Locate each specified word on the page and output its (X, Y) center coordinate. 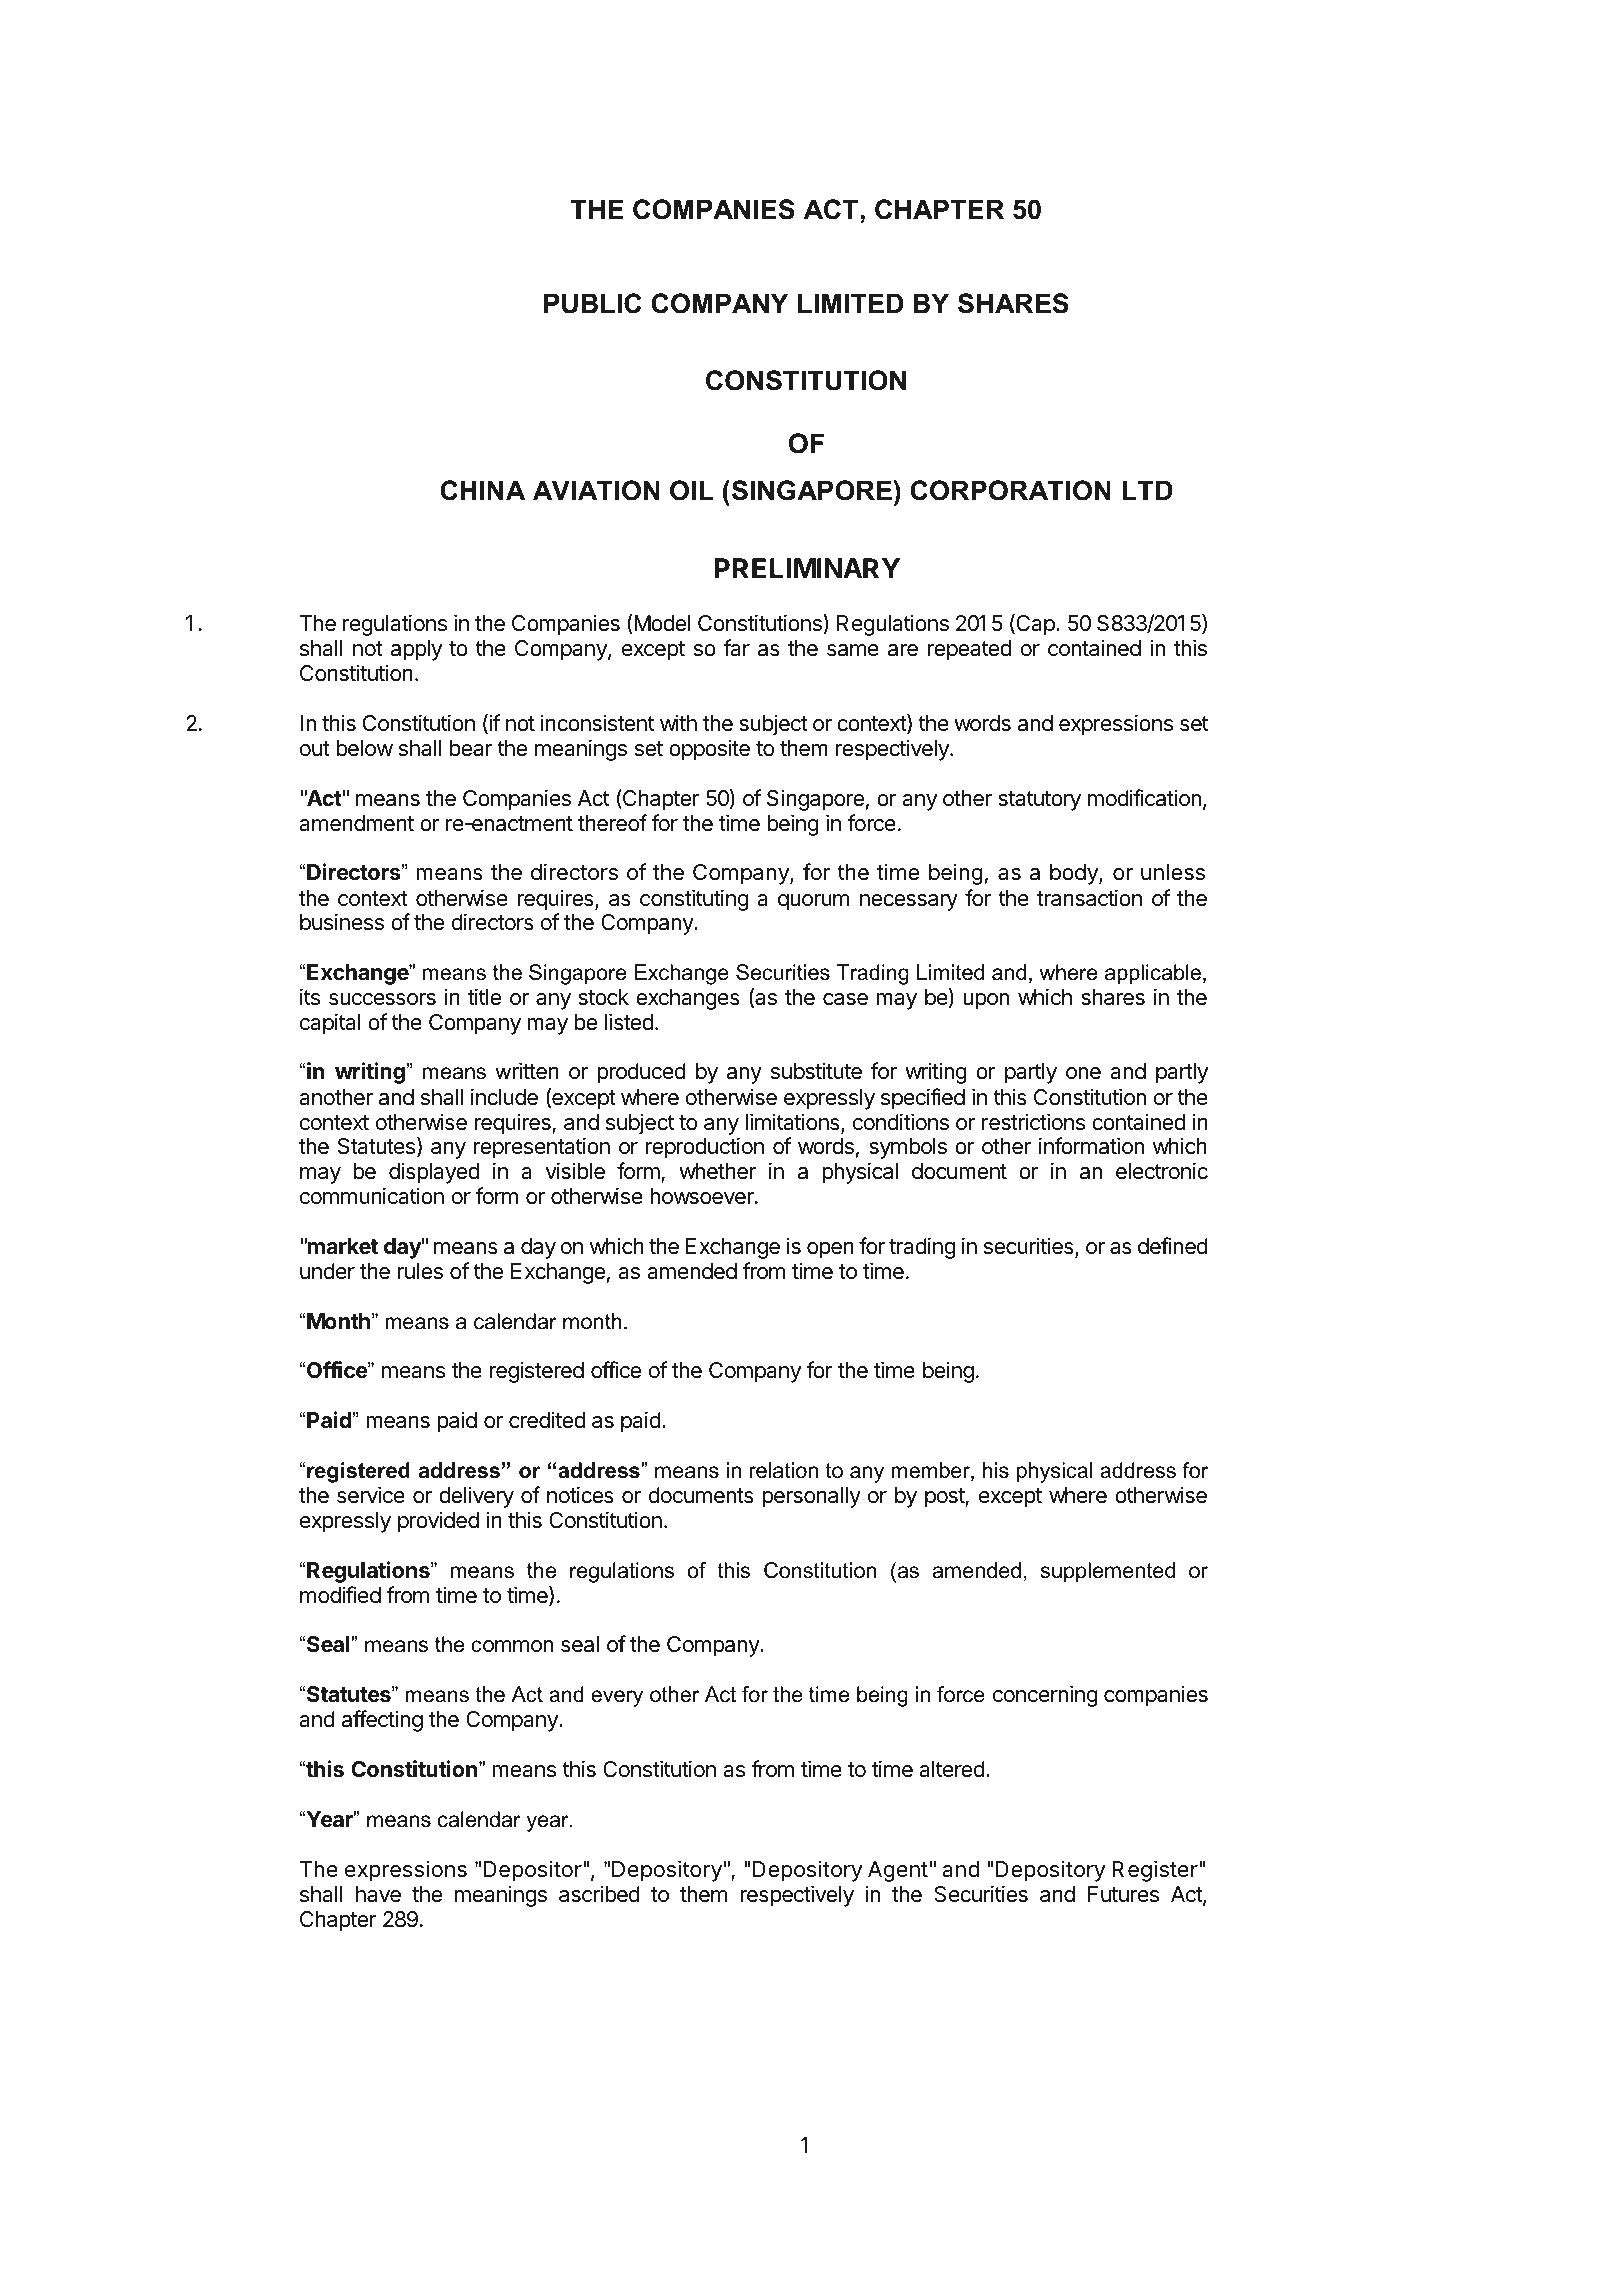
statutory (1039, 801)
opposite (709, 750)
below (364, 748)
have (378, 1894)
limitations (793, 1123)
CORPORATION (1010, 490)
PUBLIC (592, 303)
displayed (434, 1173)
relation (783, 1470)
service (371, 1495)
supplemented (1108, 1572)
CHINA (482, 490)
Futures (1123, 1894)
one (1083, 1073)
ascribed (599, 1894)
